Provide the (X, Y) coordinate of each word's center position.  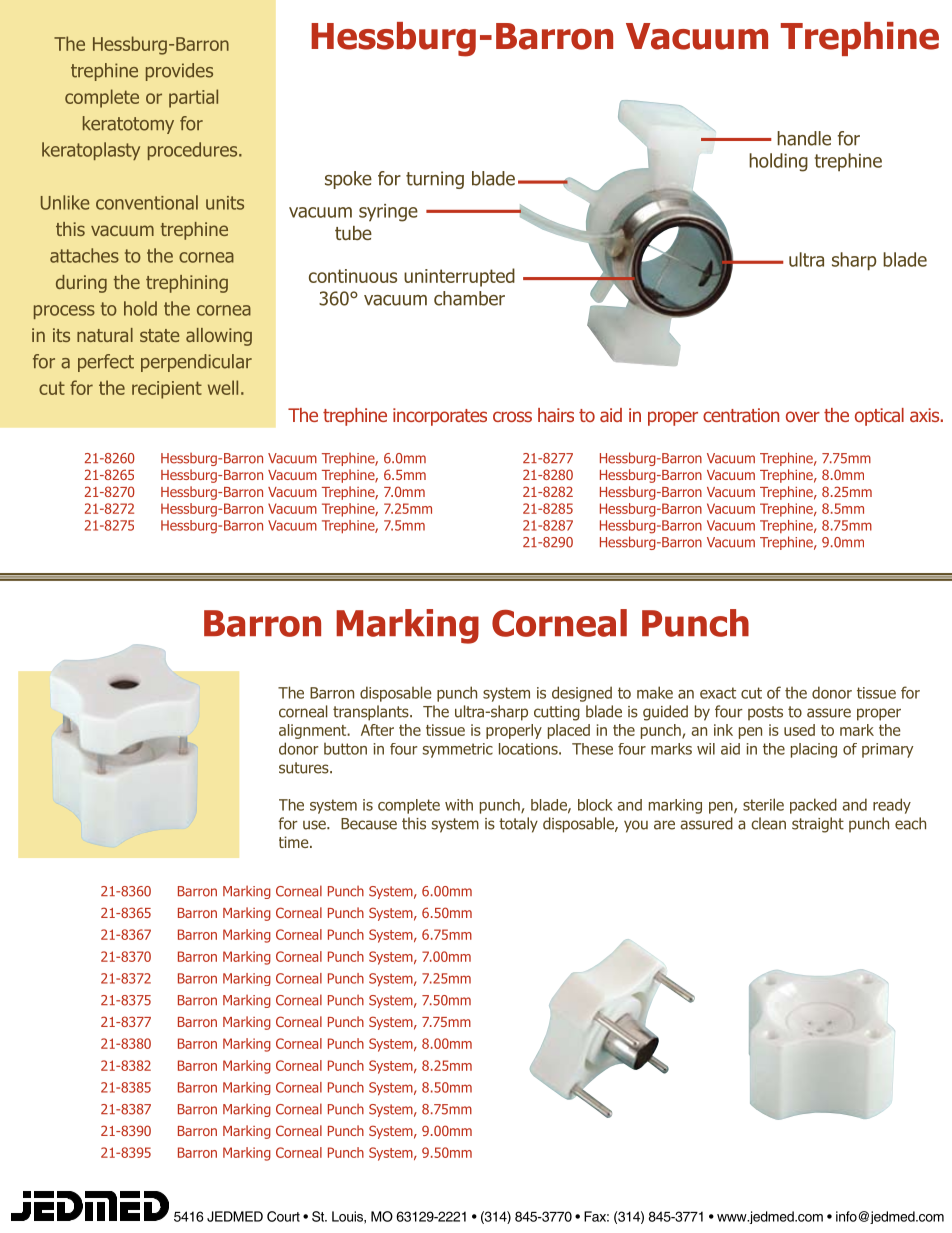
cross (512, 416)
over (803, 416)
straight (818, 825)
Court (283, 1216)
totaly (518, 825)
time (295, 842)
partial (193, 98)
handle (804, 138)
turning (435, 180)
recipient (167, 390)
